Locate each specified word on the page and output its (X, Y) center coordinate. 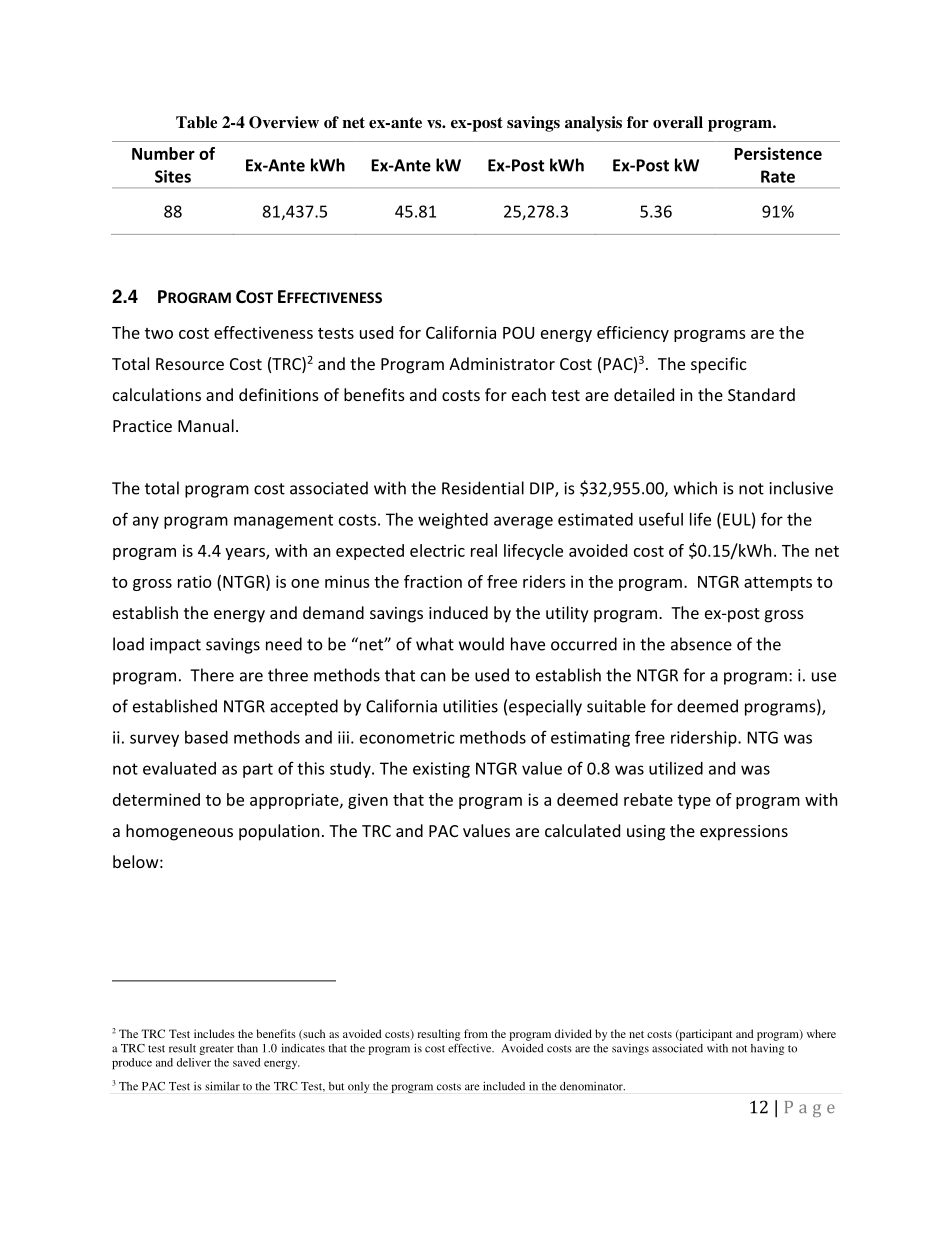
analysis (593, 124)
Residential (483, 488)
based (206, 737)
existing (441, 770)
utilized (676, 768)
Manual (206, 425)
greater (216, 1050)
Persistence (778, 153)
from (476, 1033)
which (695, 488)
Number (163, 153)
